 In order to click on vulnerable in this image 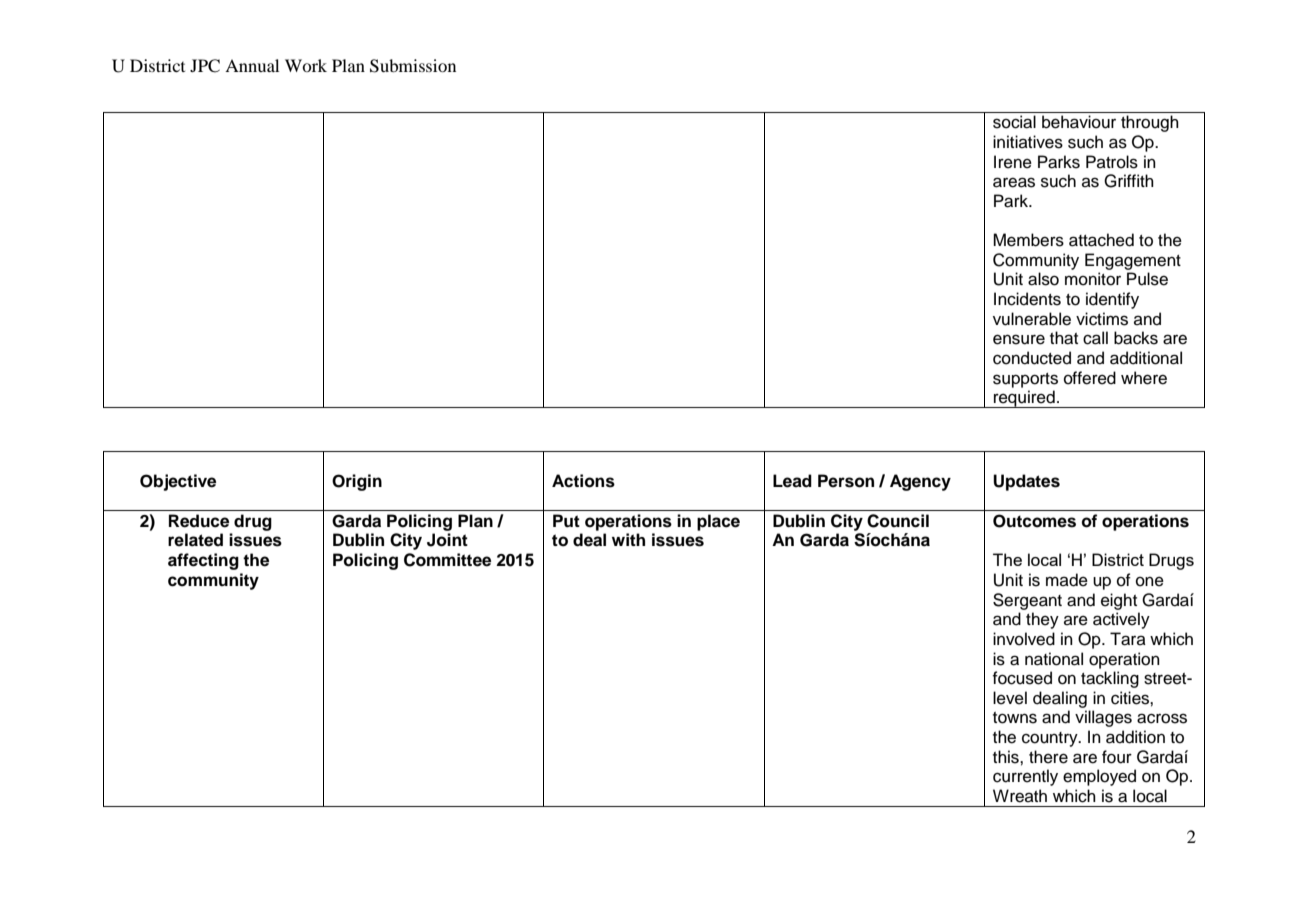, I will do `click(1032, 319)`.
